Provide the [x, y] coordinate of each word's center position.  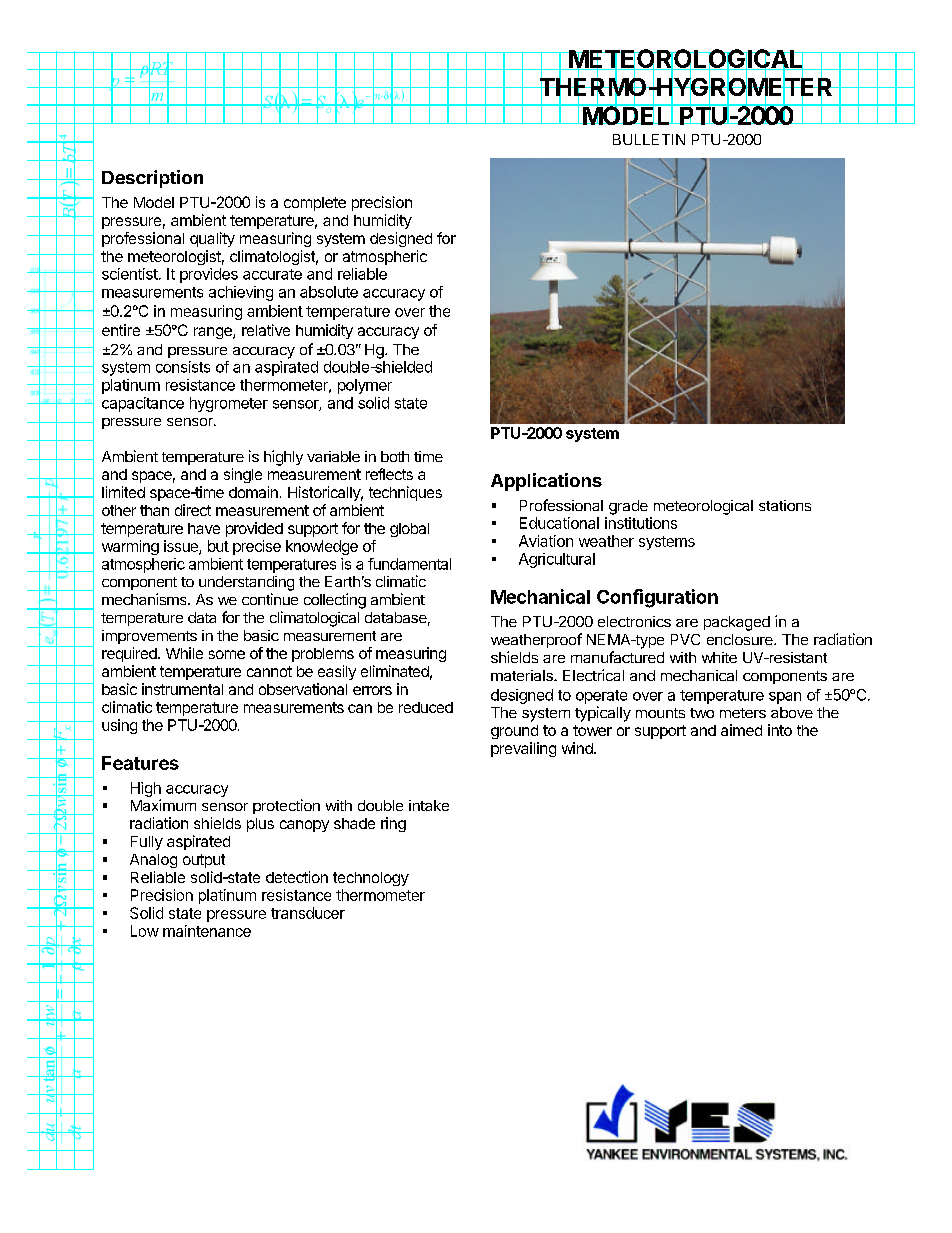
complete [315, 204]
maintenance [207, 931]
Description [152, 179]
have [204, 528]
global [409, 530]
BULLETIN [649, 139]
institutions [641, 523]
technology [371, 879]
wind [578, 748]
